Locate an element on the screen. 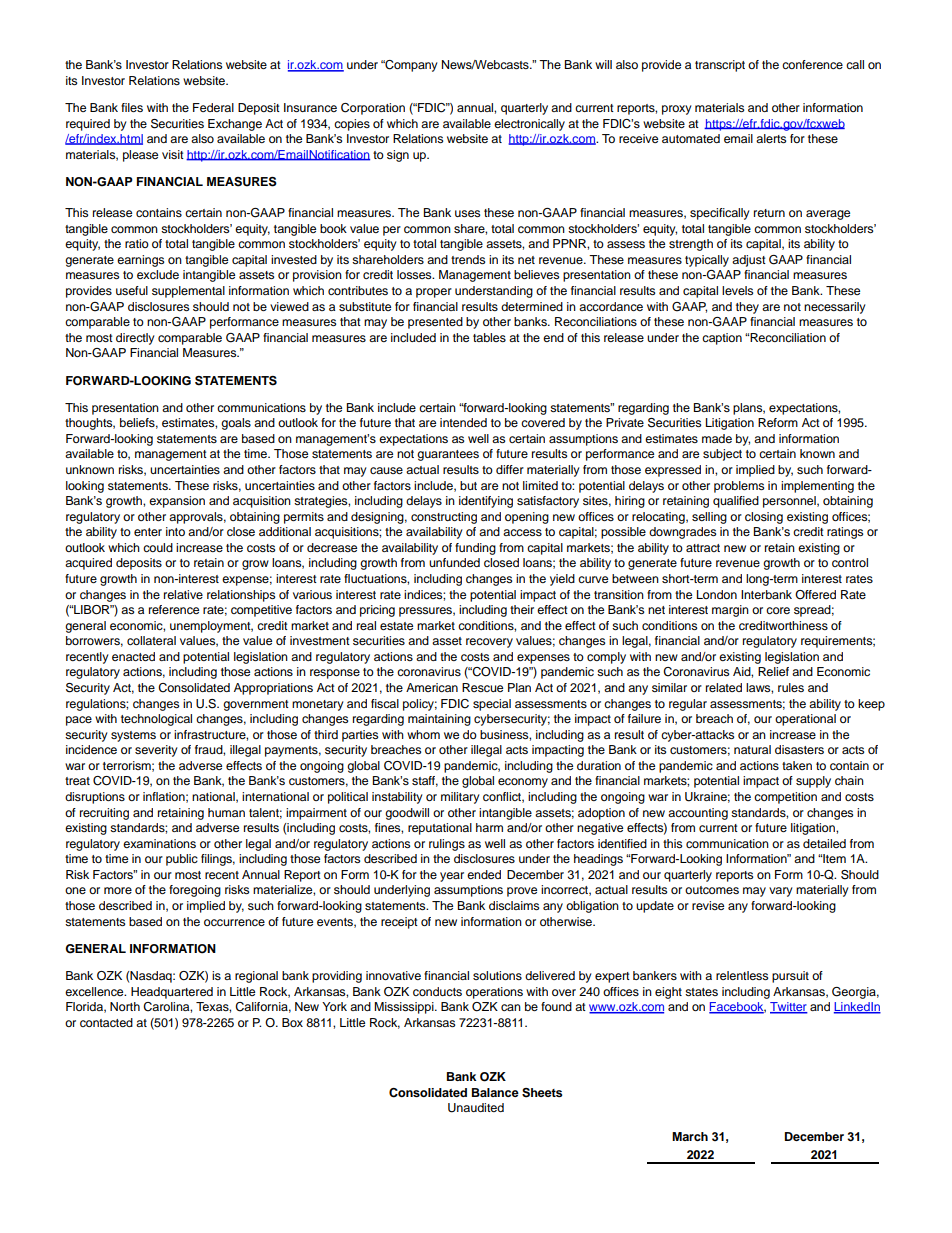 This screenshot has width=952, height=1233. Federal is located at coordinates (213, 107).
